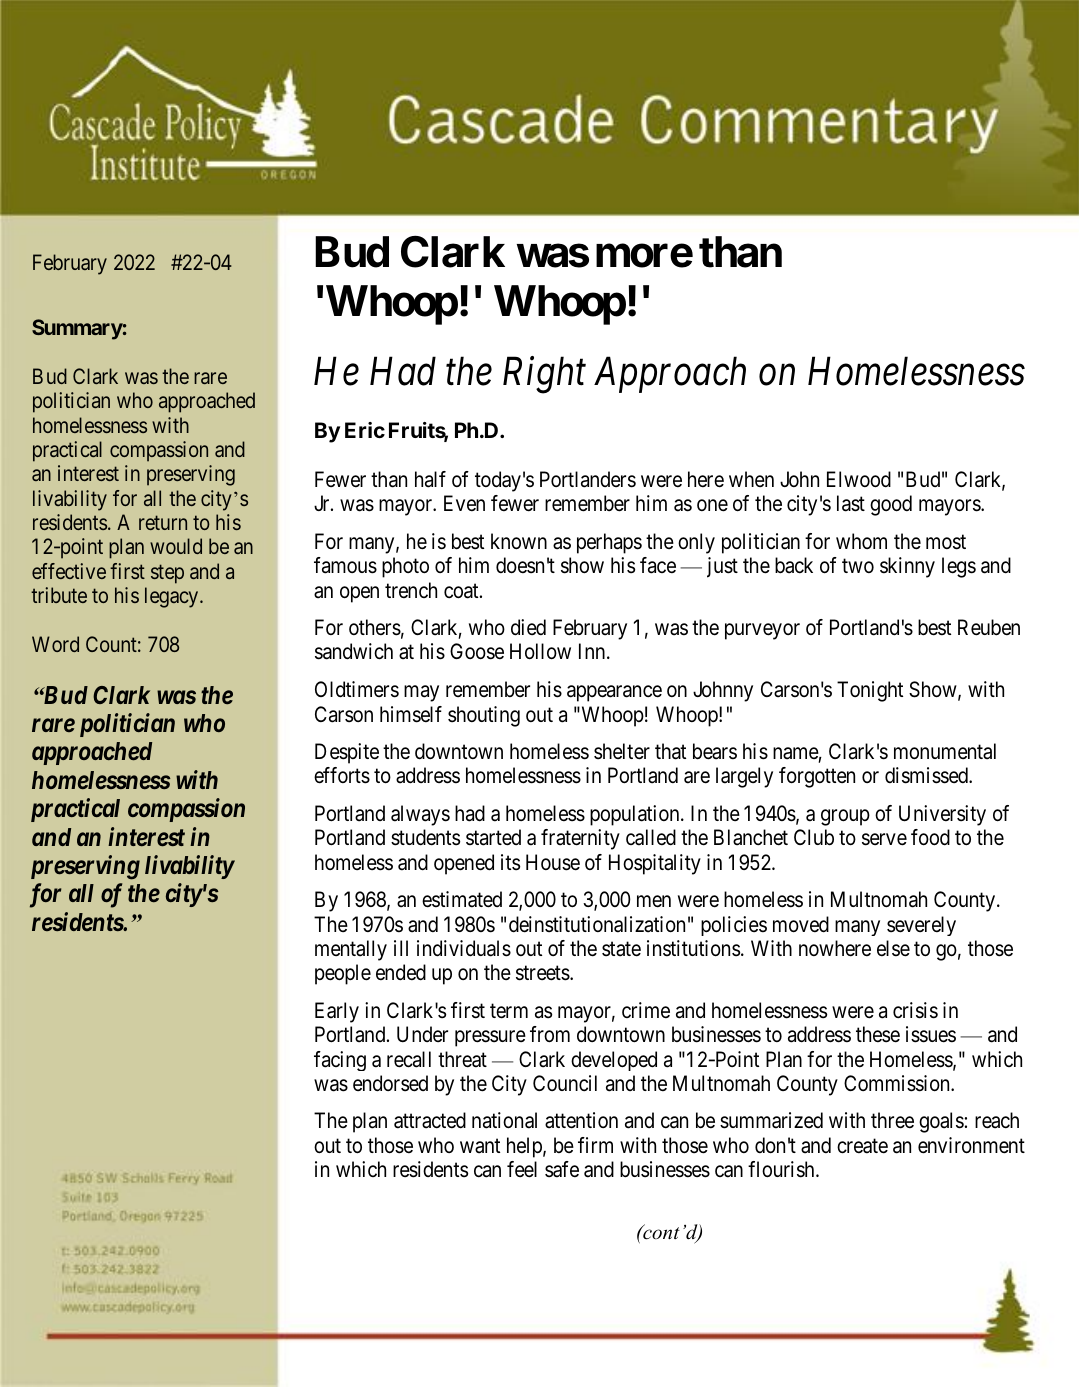 The image size is (1079, 1397). Describe the element at coordinates (347, 753) in the image. I see `Despite` at that location.
